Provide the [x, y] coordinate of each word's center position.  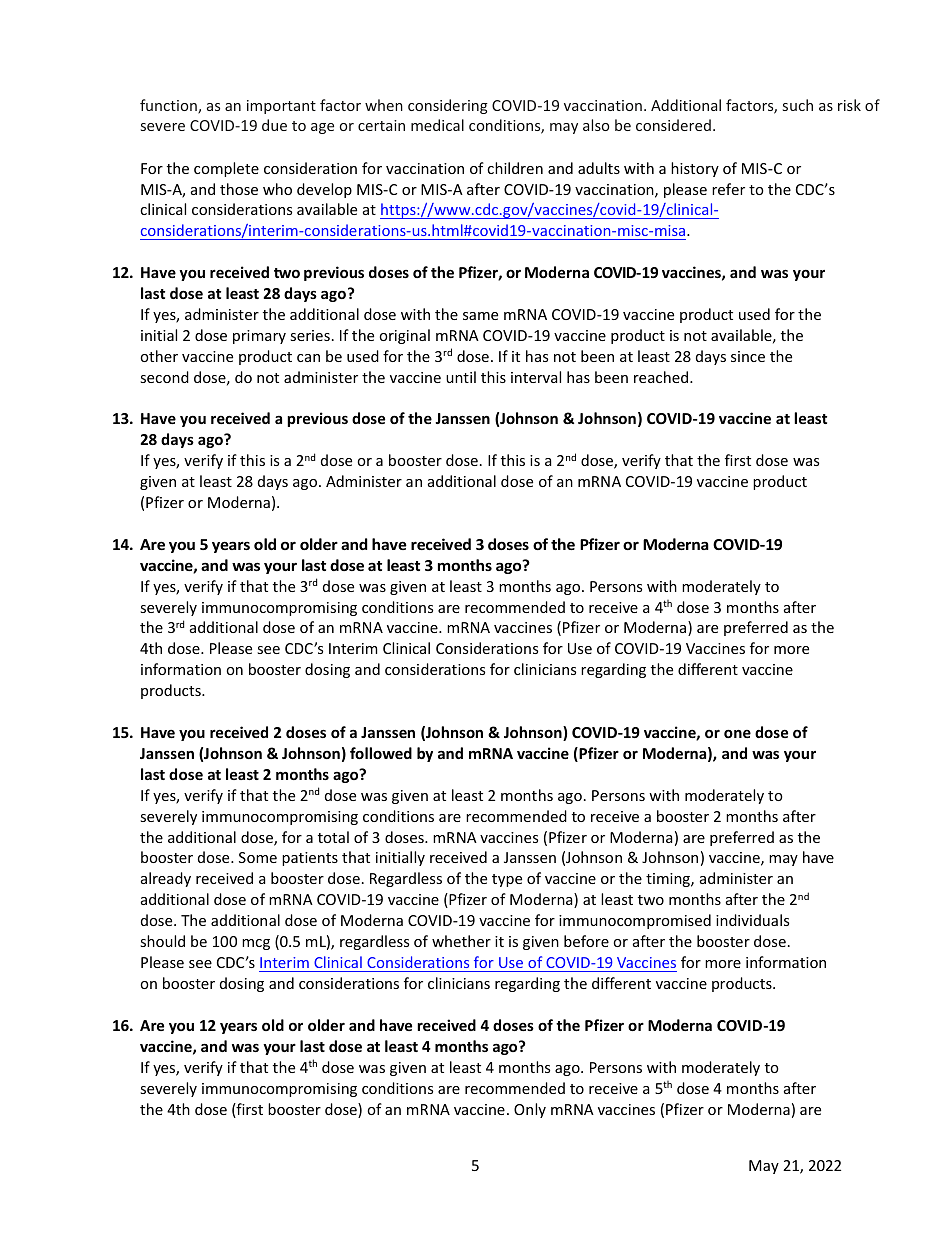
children [515, 168]
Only [530, 1110]
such [798, 105]
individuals [752, 920]
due [274, 125]
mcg [256, 944]
